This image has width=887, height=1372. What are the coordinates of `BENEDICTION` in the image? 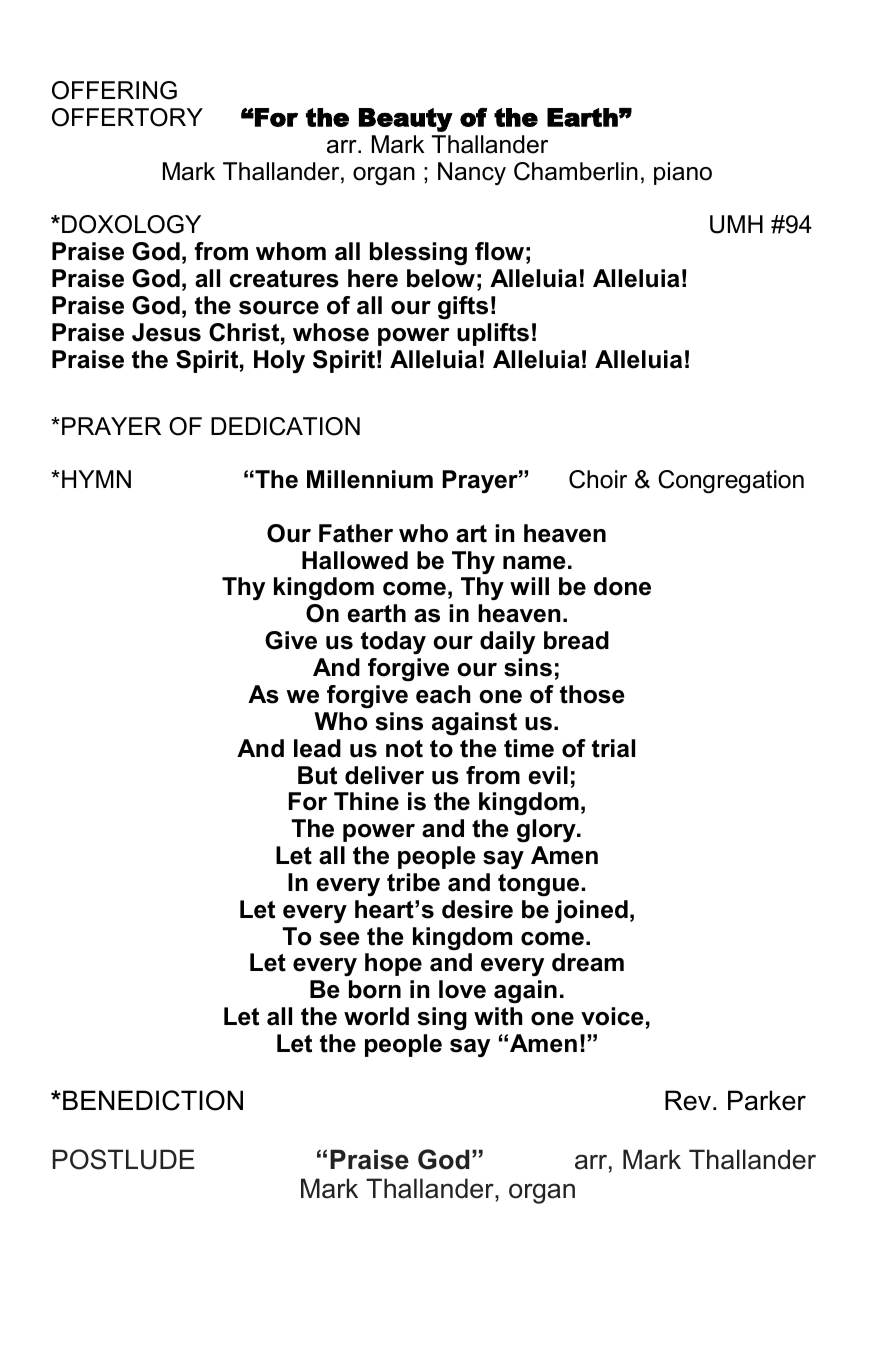 It's located at (153, 1100).
